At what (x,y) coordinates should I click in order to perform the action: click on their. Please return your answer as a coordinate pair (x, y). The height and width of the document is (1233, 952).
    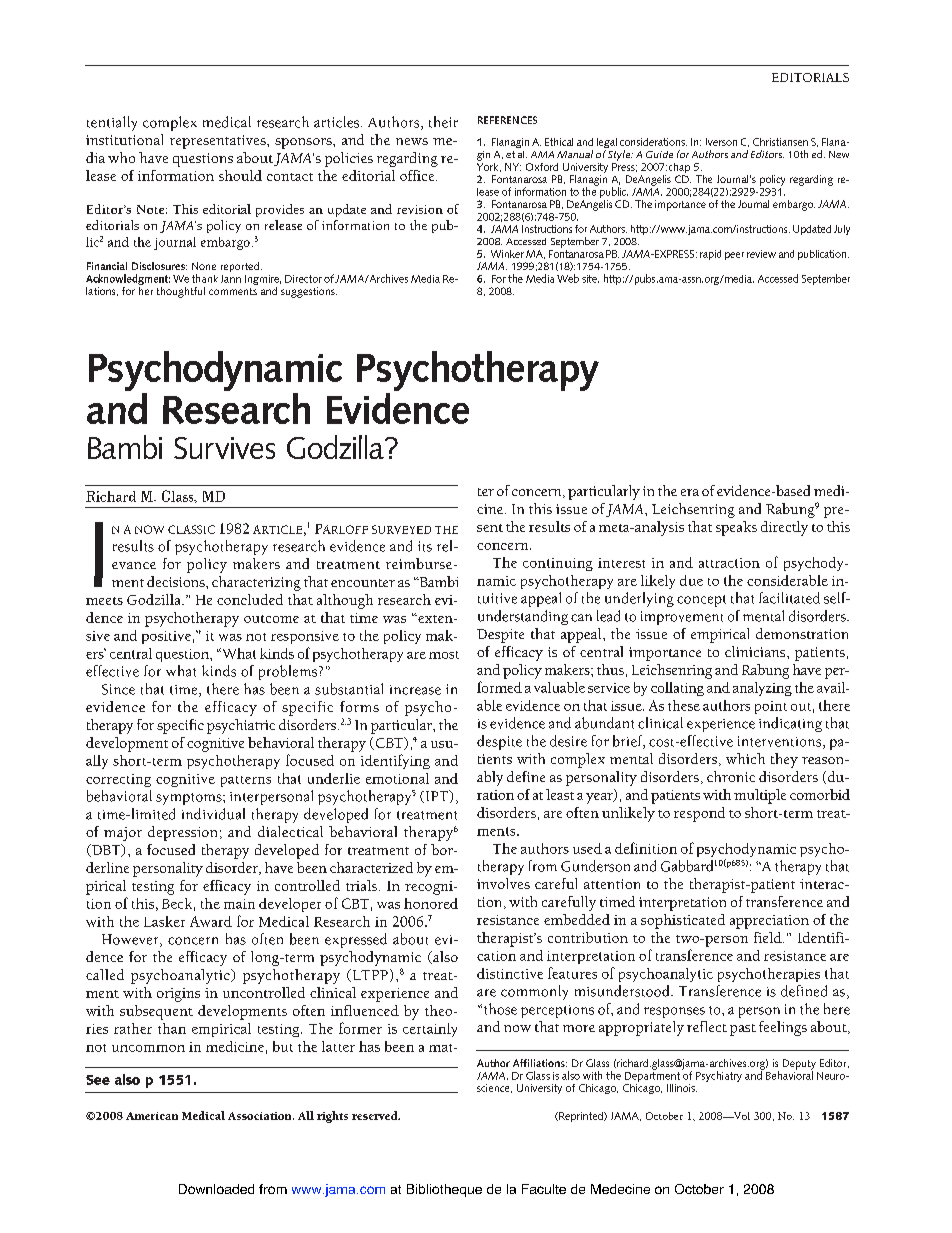
    Looking at the image, I should click on (443, 122).
